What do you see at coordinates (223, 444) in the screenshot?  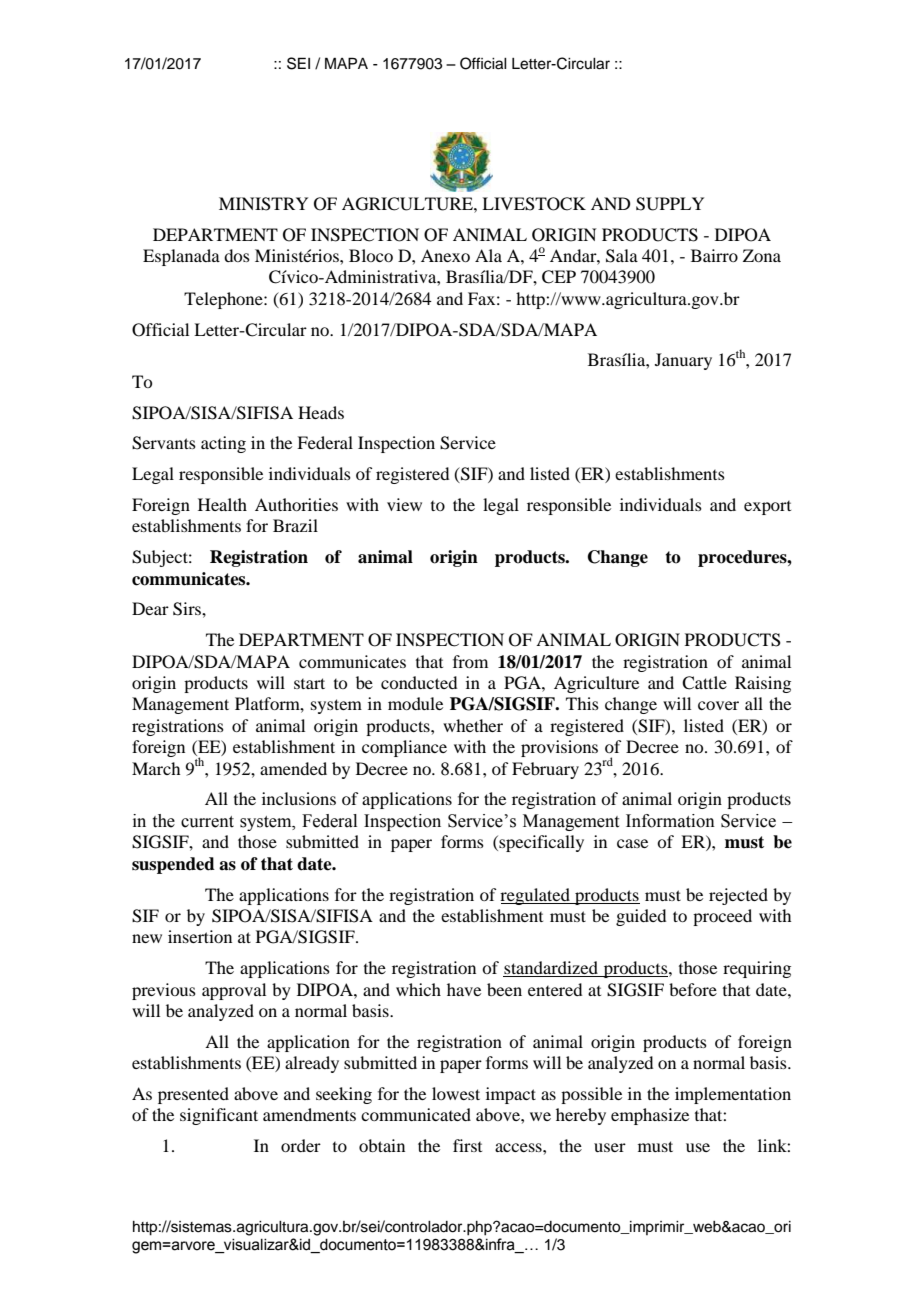 I see `acting` at bounding box center [223, 444].
